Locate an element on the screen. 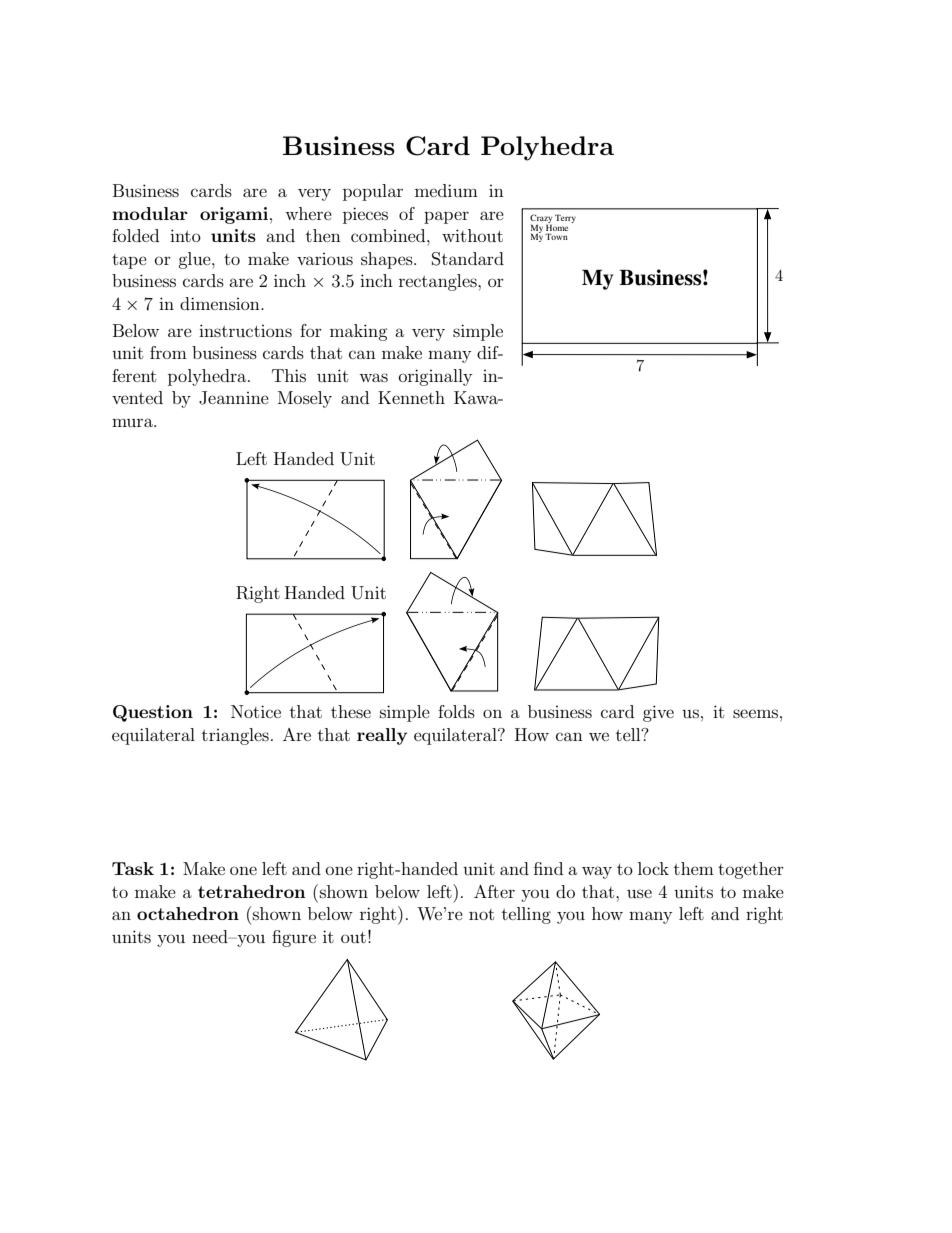  Notice is located at coordinates (256, 711).
